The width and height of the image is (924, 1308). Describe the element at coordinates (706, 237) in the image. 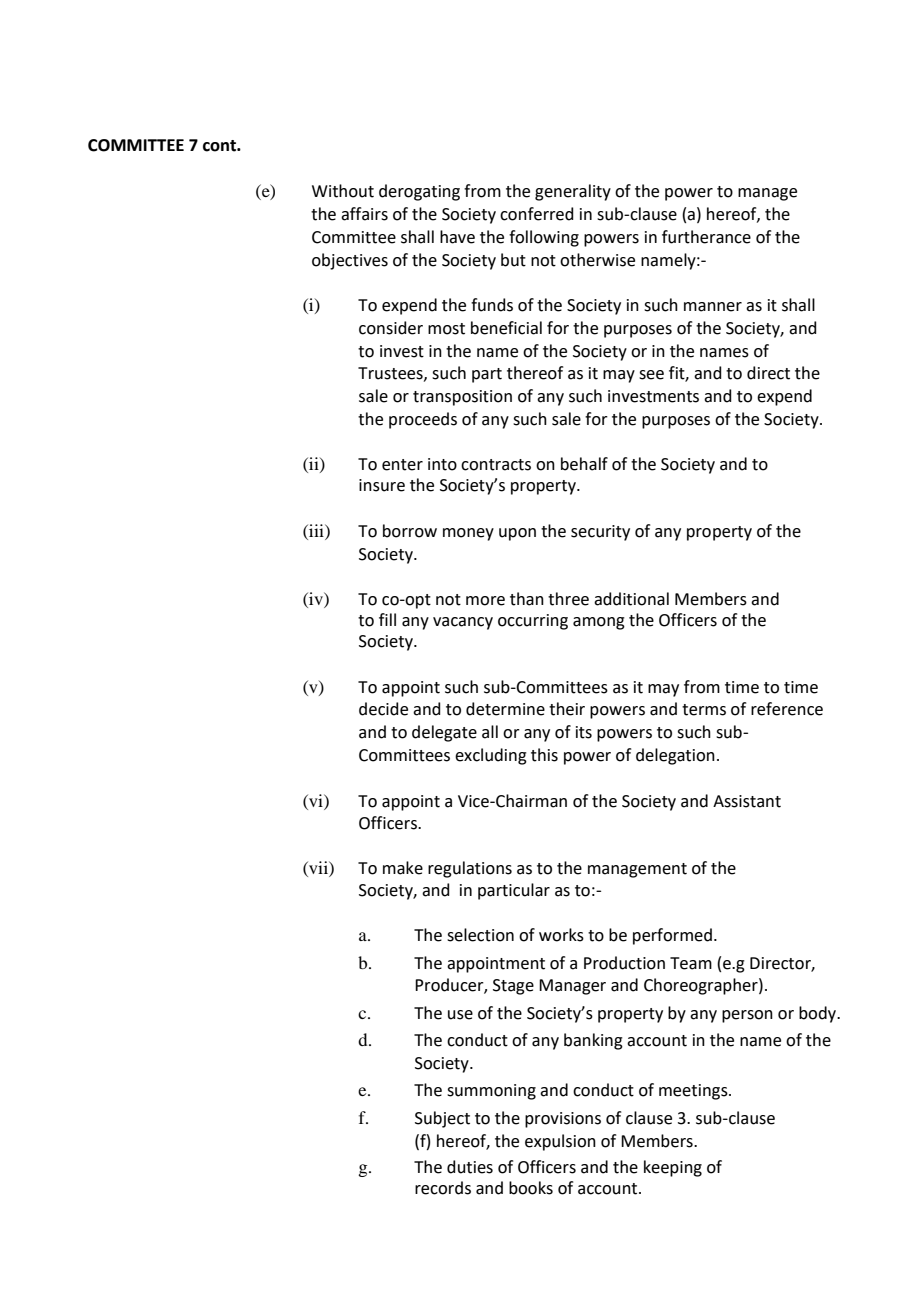

I see `furtherance` at that location.
